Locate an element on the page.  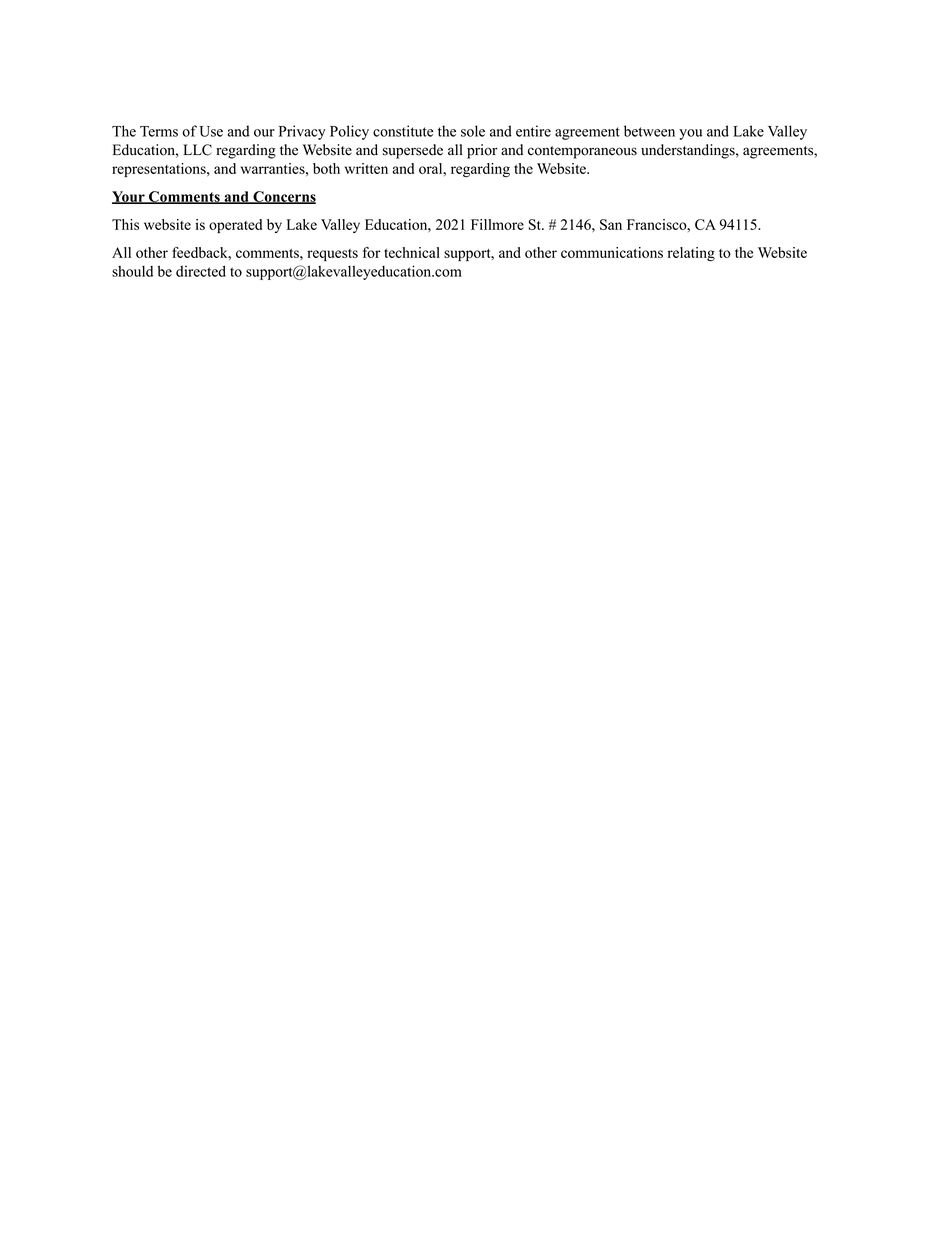
directed is located at coordinates (201, 271).
